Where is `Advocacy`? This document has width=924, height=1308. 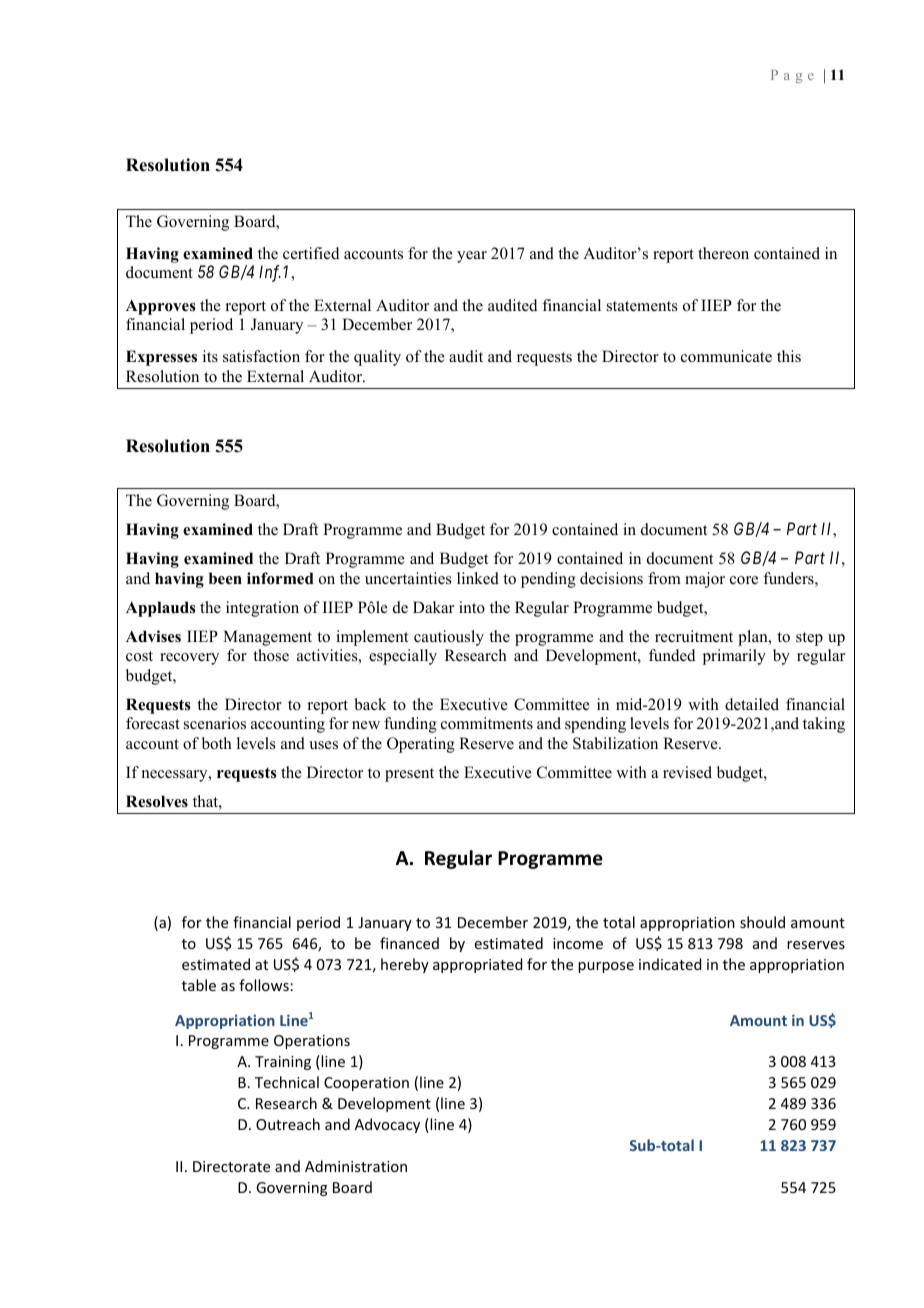
Advocacy is located at coordinates (387, 1125).
